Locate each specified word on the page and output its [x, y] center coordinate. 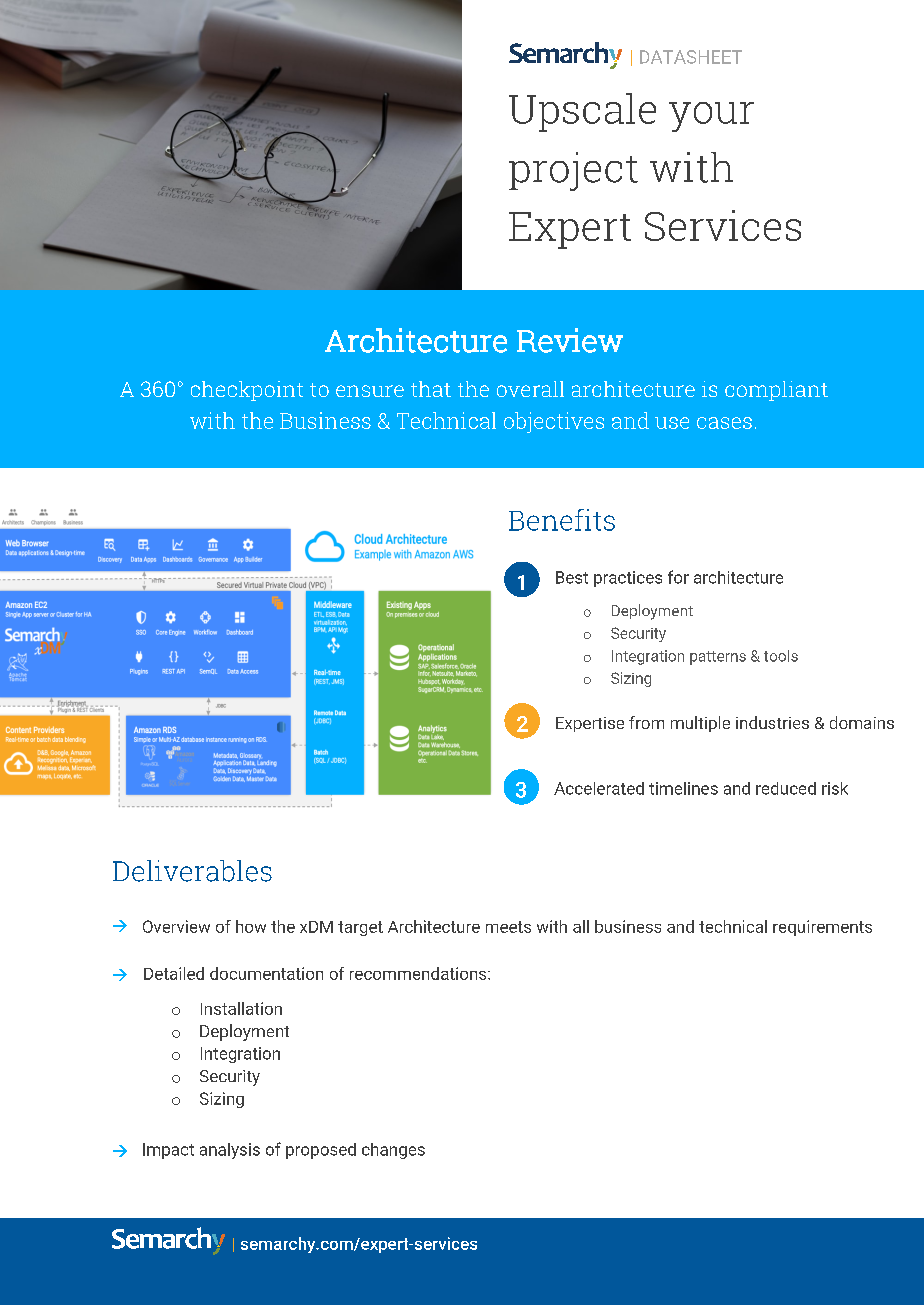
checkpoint [247, 391]
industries [772, 722]
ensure [370, 391]
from [646, 722]
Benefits [562, 520]
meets [508, 927]
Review [570, 340]
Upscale [582, 112]
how [251, 926]
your [711, 117]
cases [724, 423]
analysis [230, 1151]
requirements [822, 928]
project [573, 171]
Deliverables [192, 871]
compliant [776, 391]
